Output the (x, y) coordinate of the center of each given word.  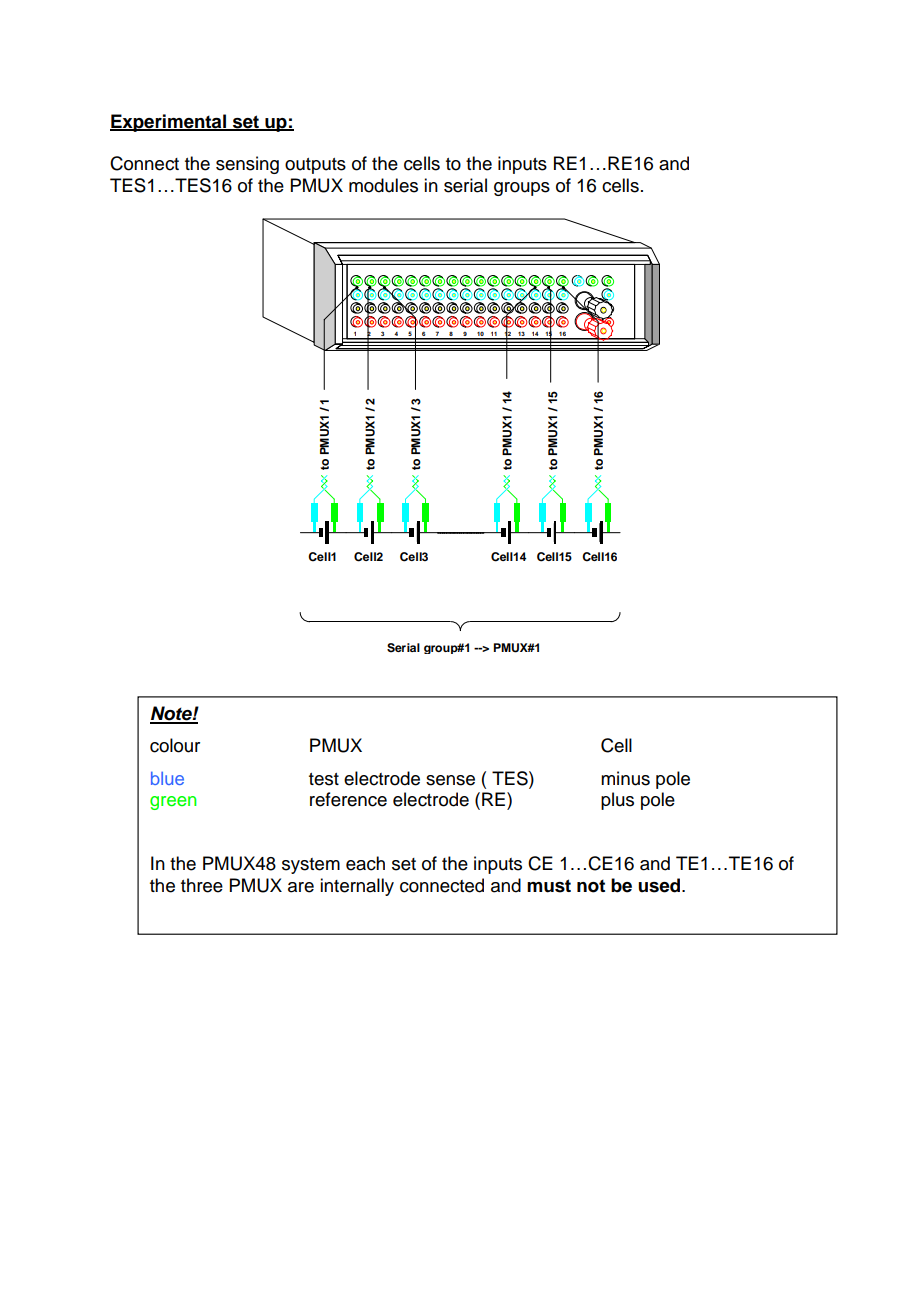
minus (625, 778)
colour (175, 745)
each (365, 863)
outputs (315, 166)
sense (450, 780)
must (549, 886)
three (202, 885)
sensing (247, 165)
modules (383, 185)
